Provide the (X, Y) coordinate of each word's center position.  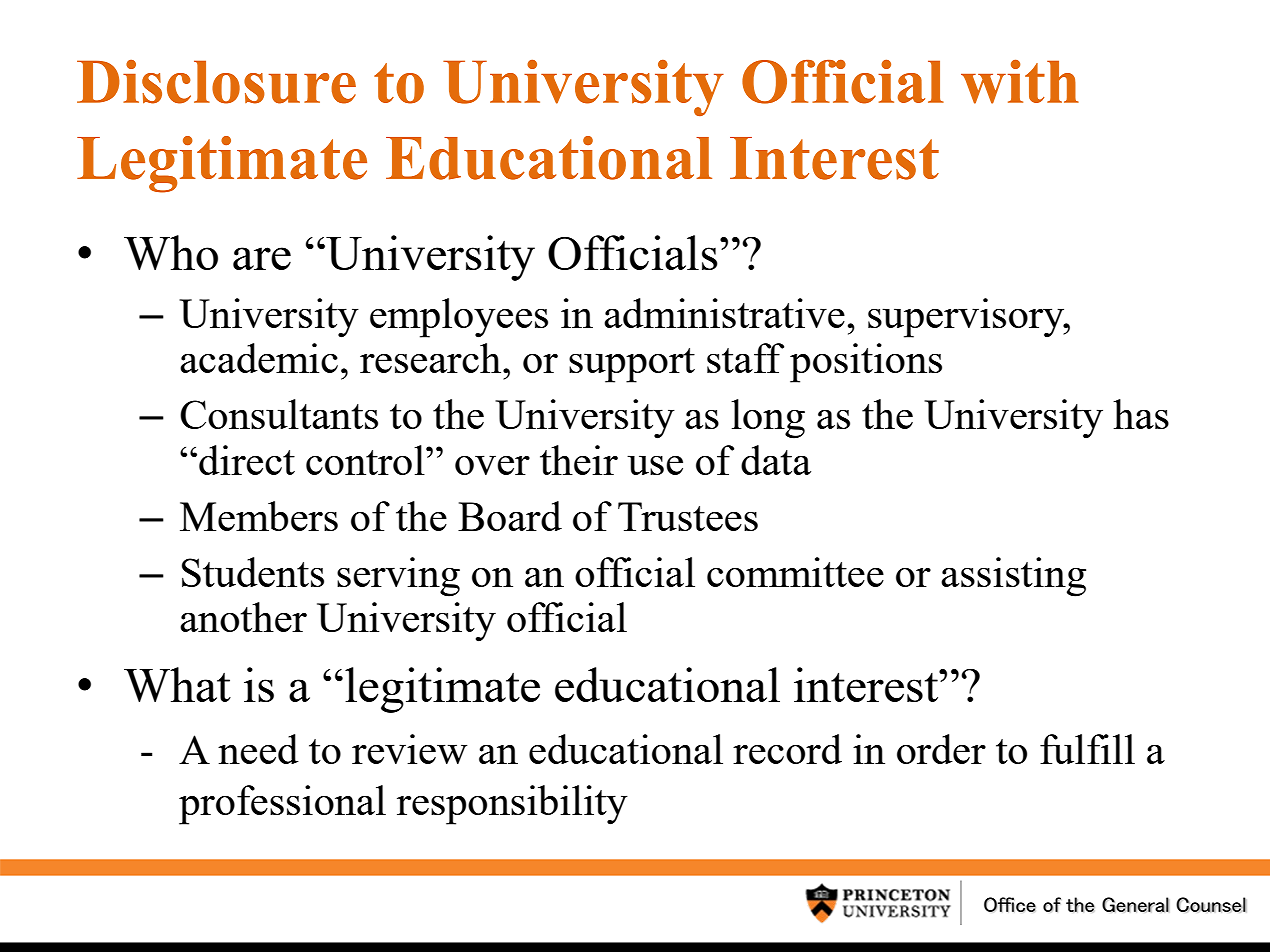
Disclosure (216, 81)
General (1135, 905)
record (787, 749)
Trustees (688, 516)
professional (282, 805)
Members (259, 516)
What (177, 684)
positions (866, 363)
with (1020, 81)
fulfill (1087, 749)
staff (745, 358)
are (262, 258)
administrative (724, 313)
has (1141, 414)
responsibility (512, 805)
